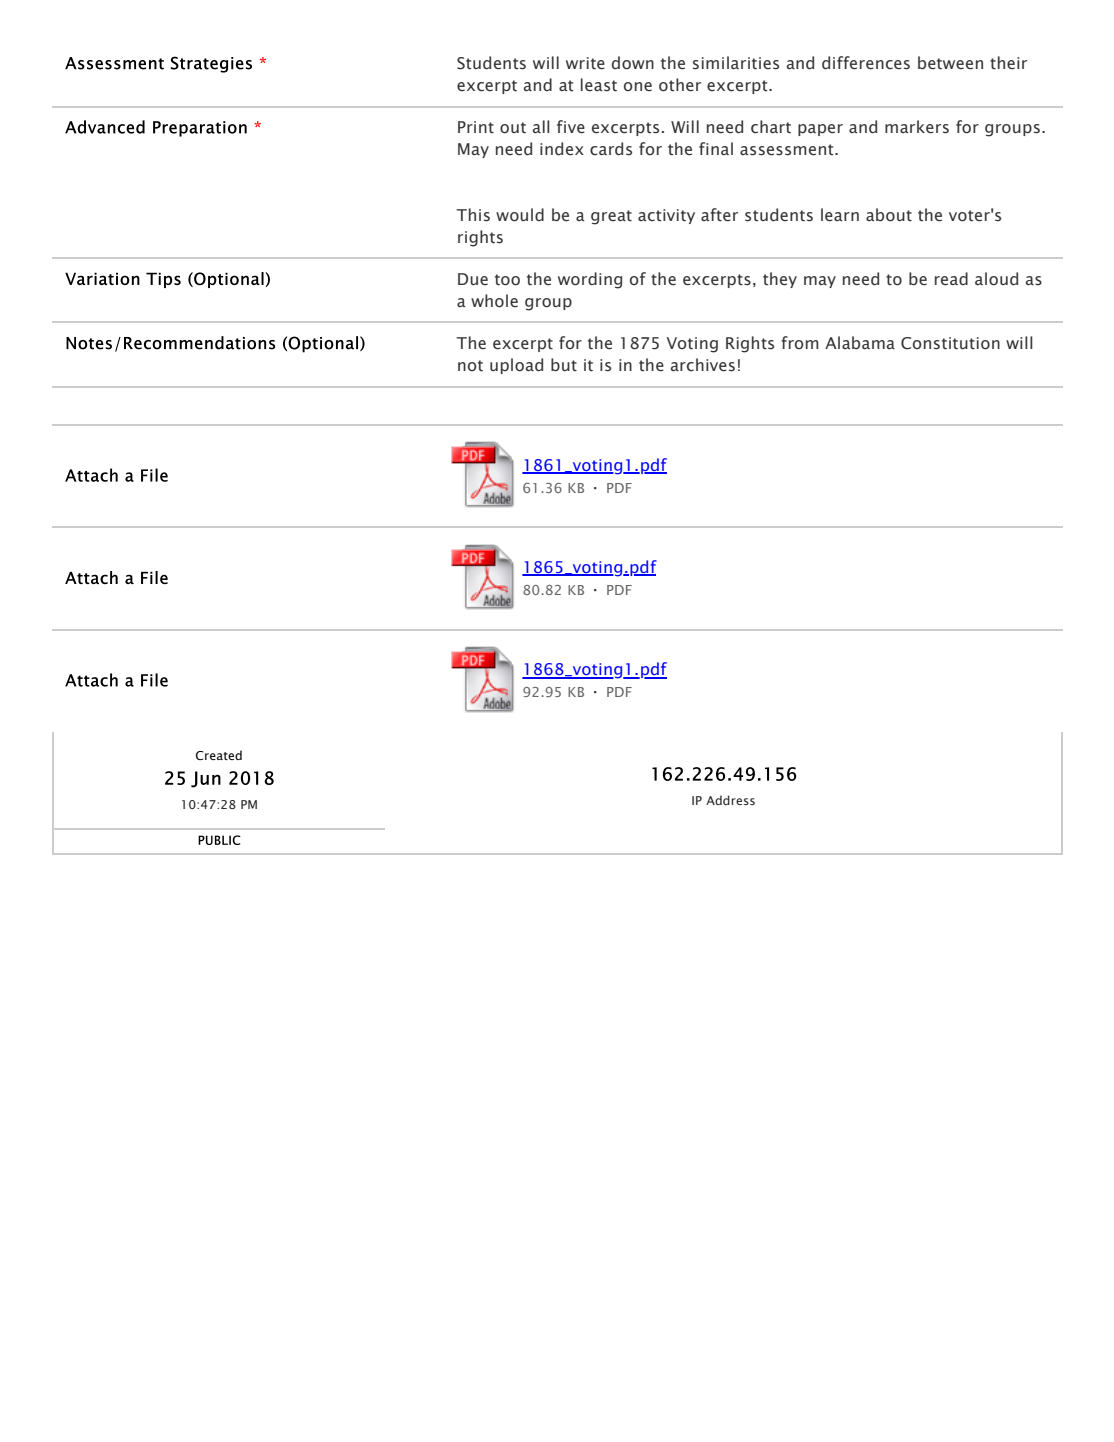  Describe the element at coordinates (211, 64) in the screenshot. I see `Strategies` at that location.
